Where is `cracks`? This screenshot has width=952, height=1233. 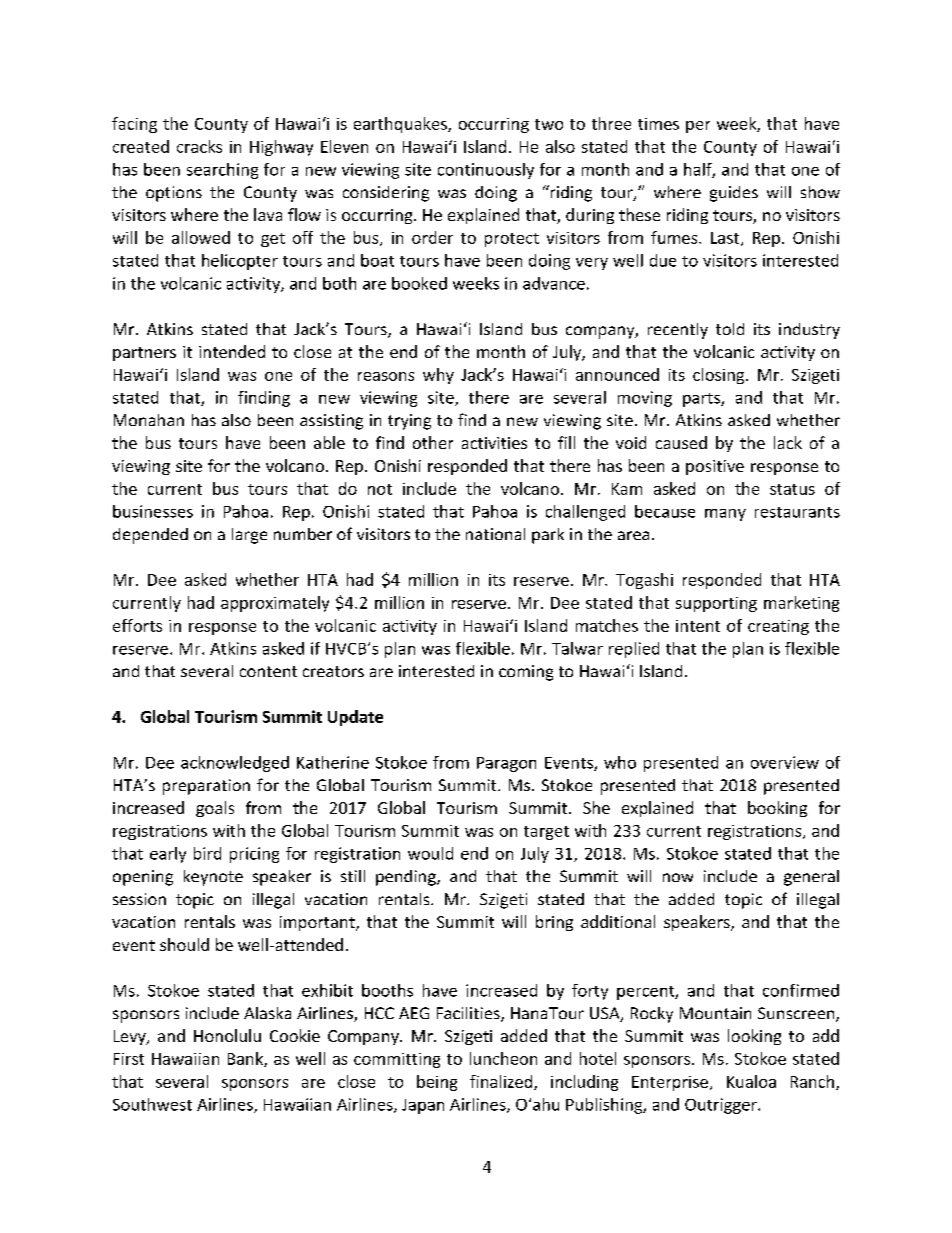 cracks is located at coordinates (199, 146).
